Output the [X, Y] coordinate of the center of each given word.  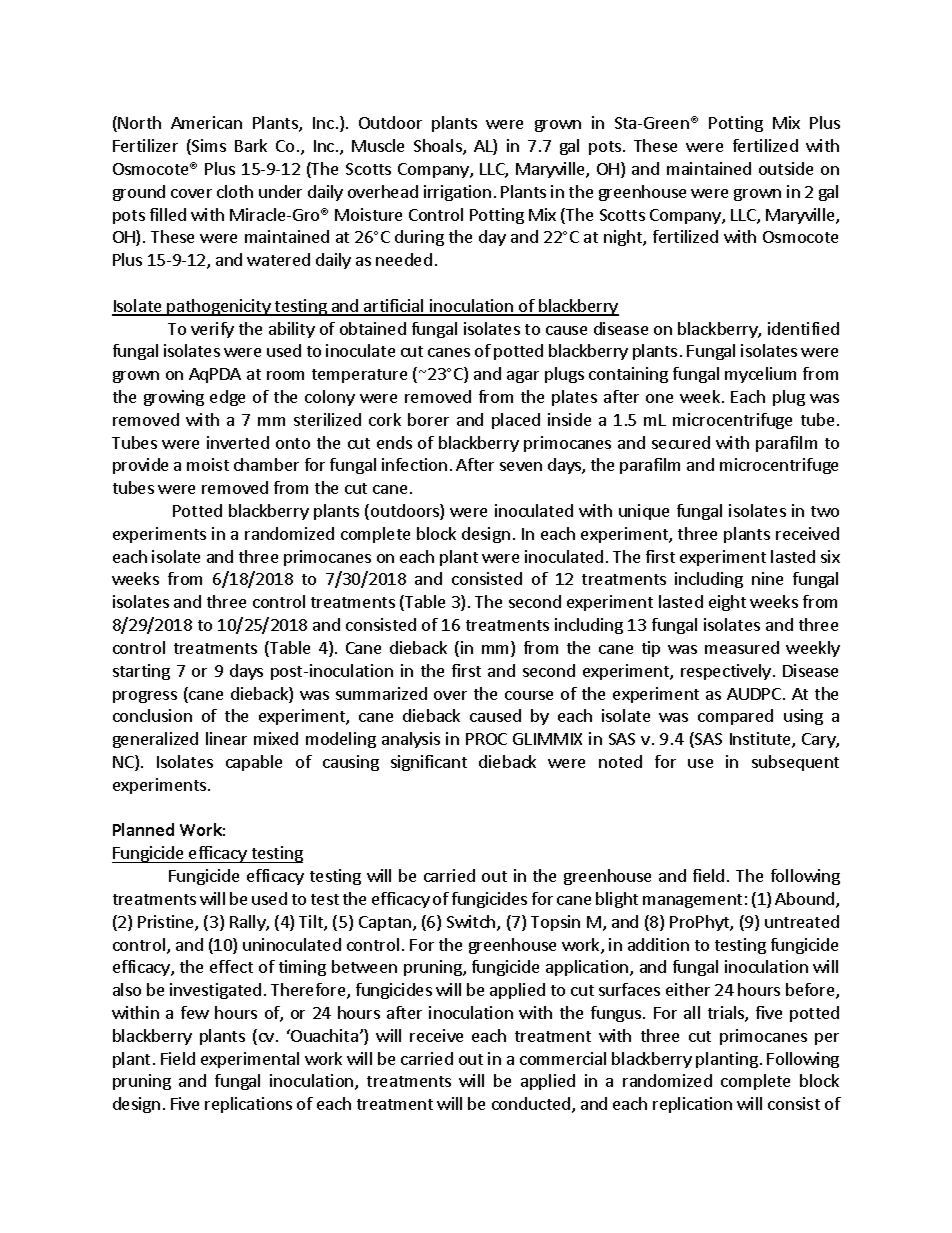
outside [786, 168]
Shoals [439, 147]
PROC [486, 739]
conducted [531, 1103]
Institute [761, 740]
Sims [208, 147]
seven [521, 466]
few [195, 1012]
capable [254, 763]
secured [681, 442]
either [688, 989]
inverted [238, 442]
